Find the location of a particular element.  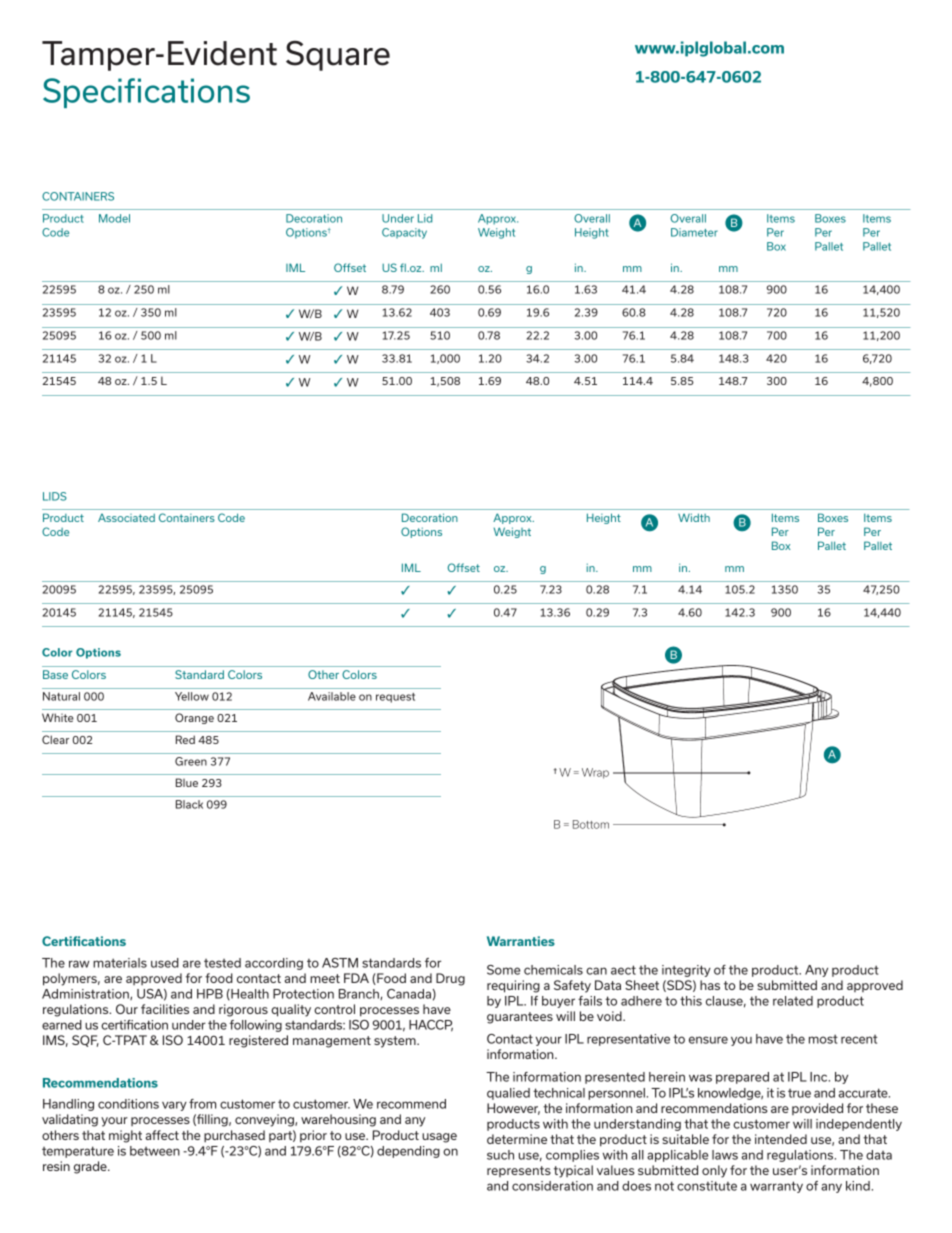

between is located at coordinates (155, 1151).
